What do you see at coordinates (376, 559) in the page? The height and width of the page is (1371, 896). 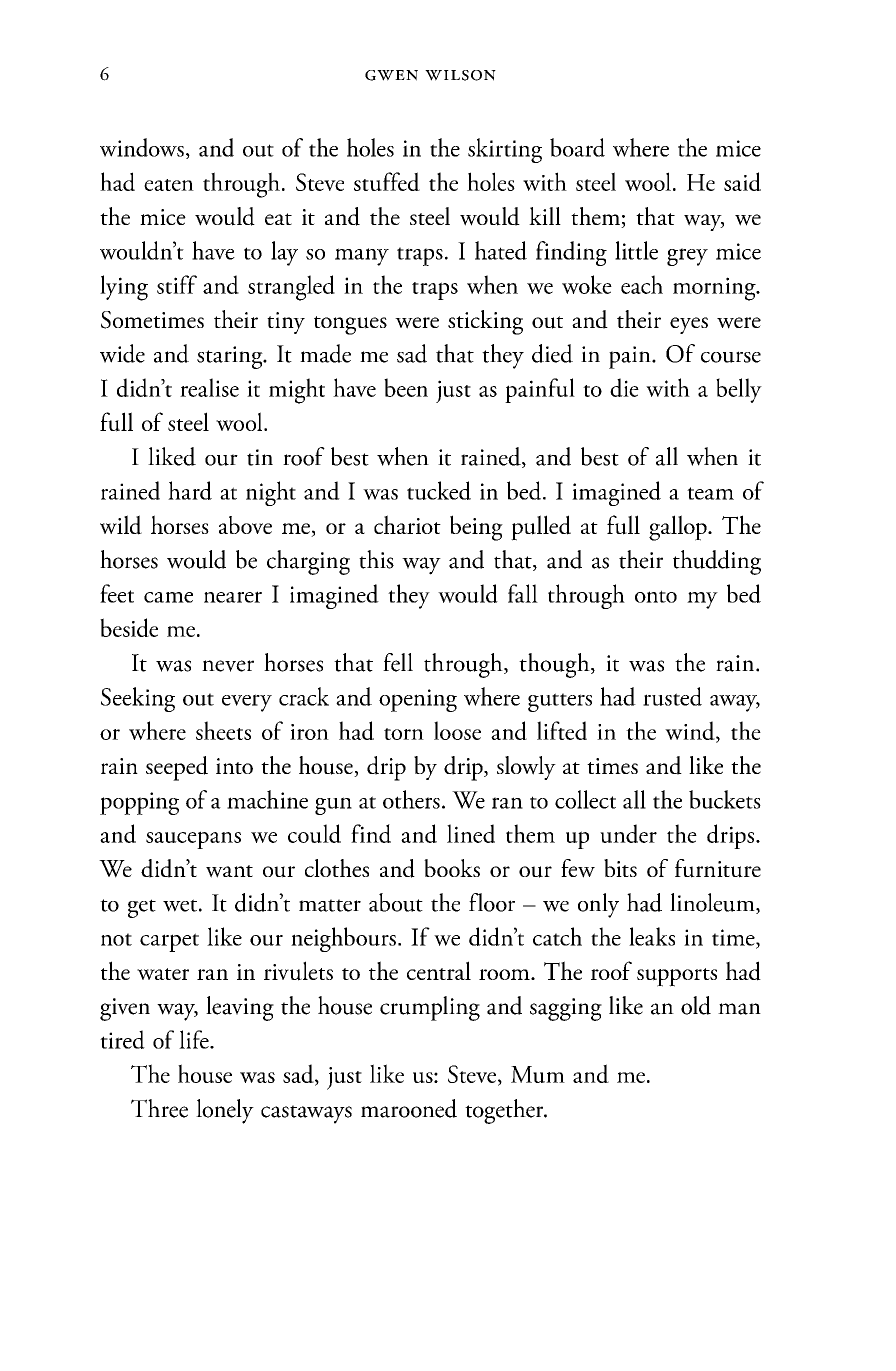 I see `this` at bounding box center [376, 559].
